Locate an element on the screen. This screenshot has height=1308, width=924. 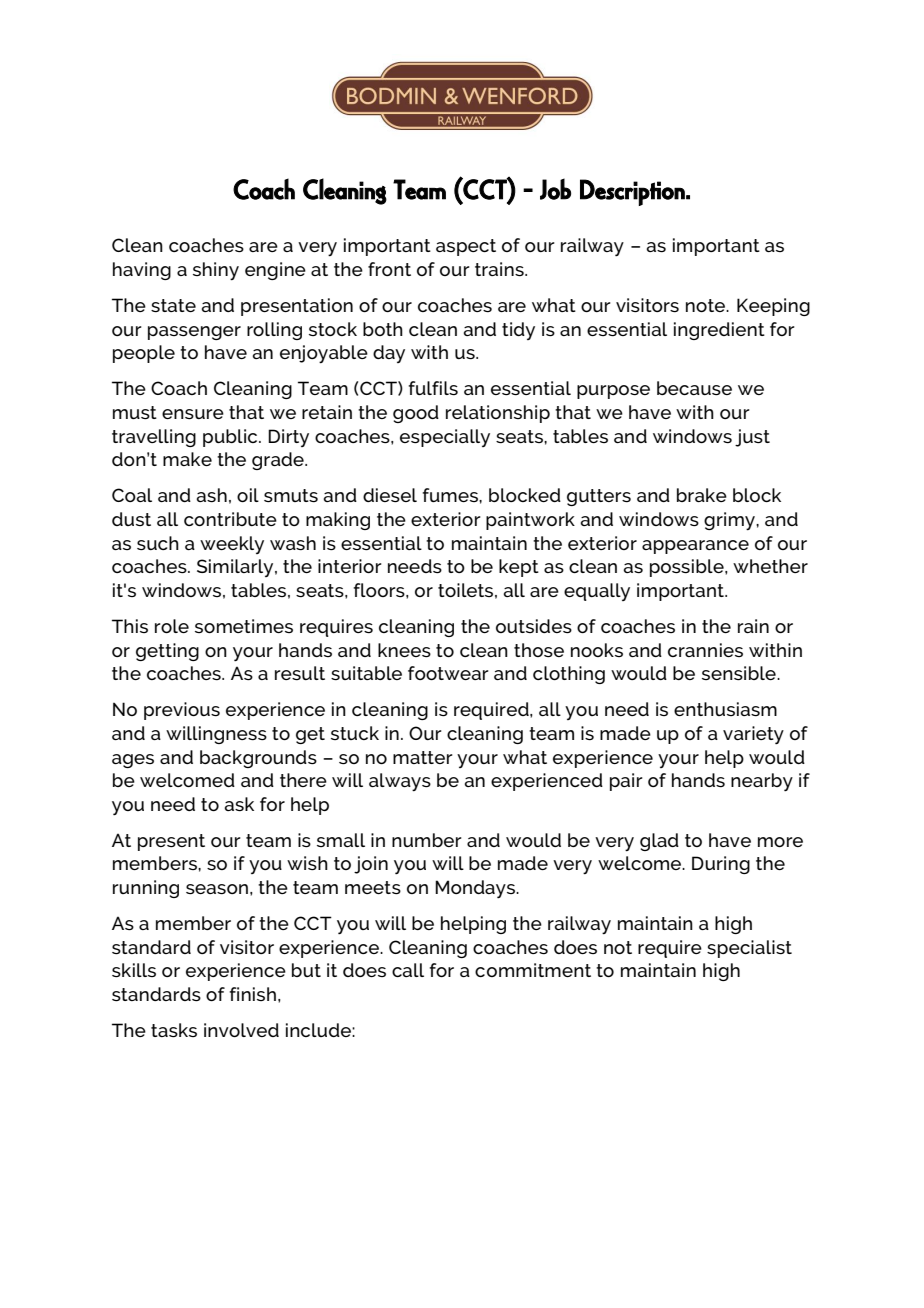
sometimes is located at coordinates (244, 626).
